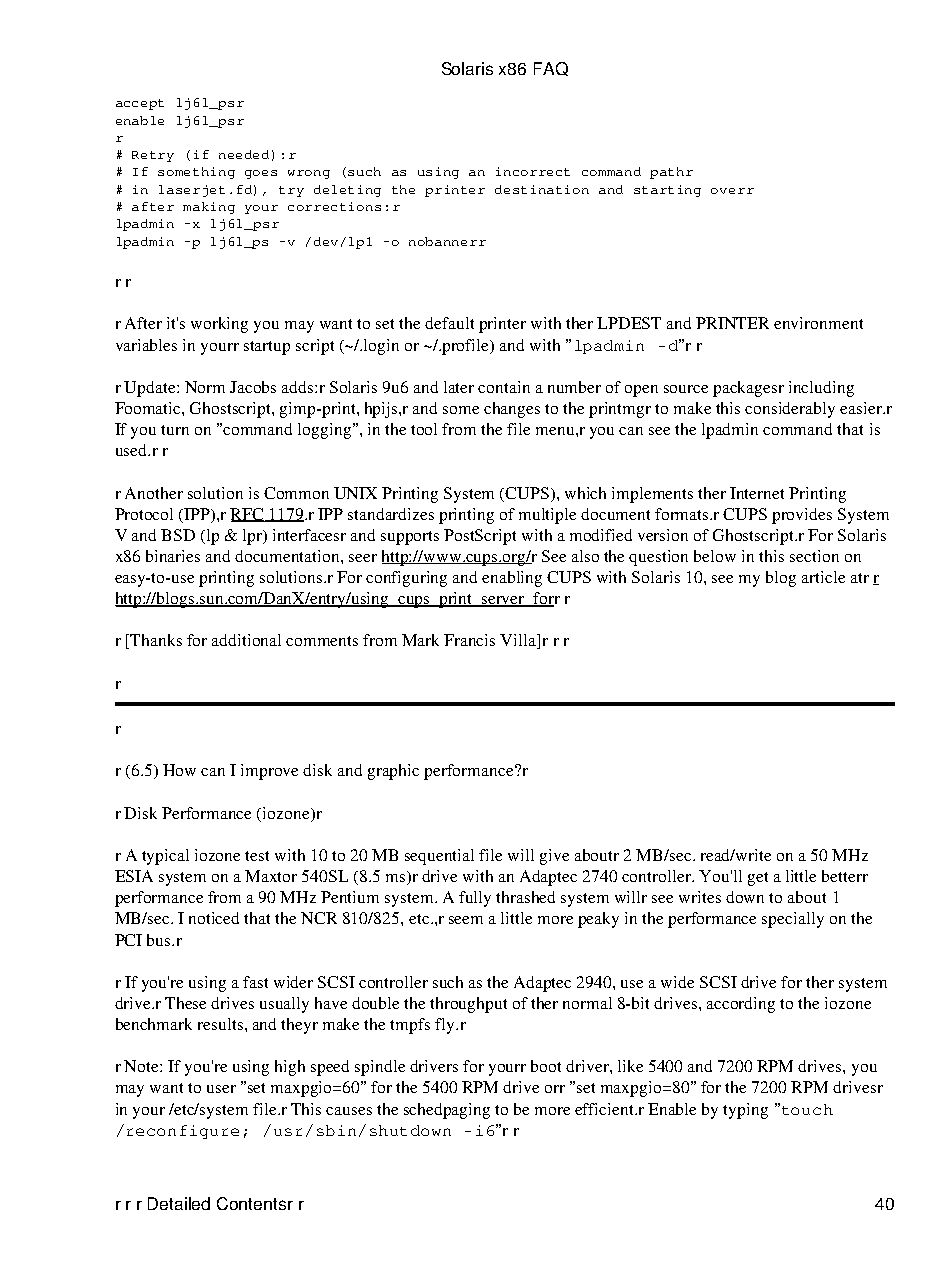 The height and width of the screenshot is (1268, 952). Describe the element at coordinates (140, 104) in the screenshot. I see `accept` at that location.
